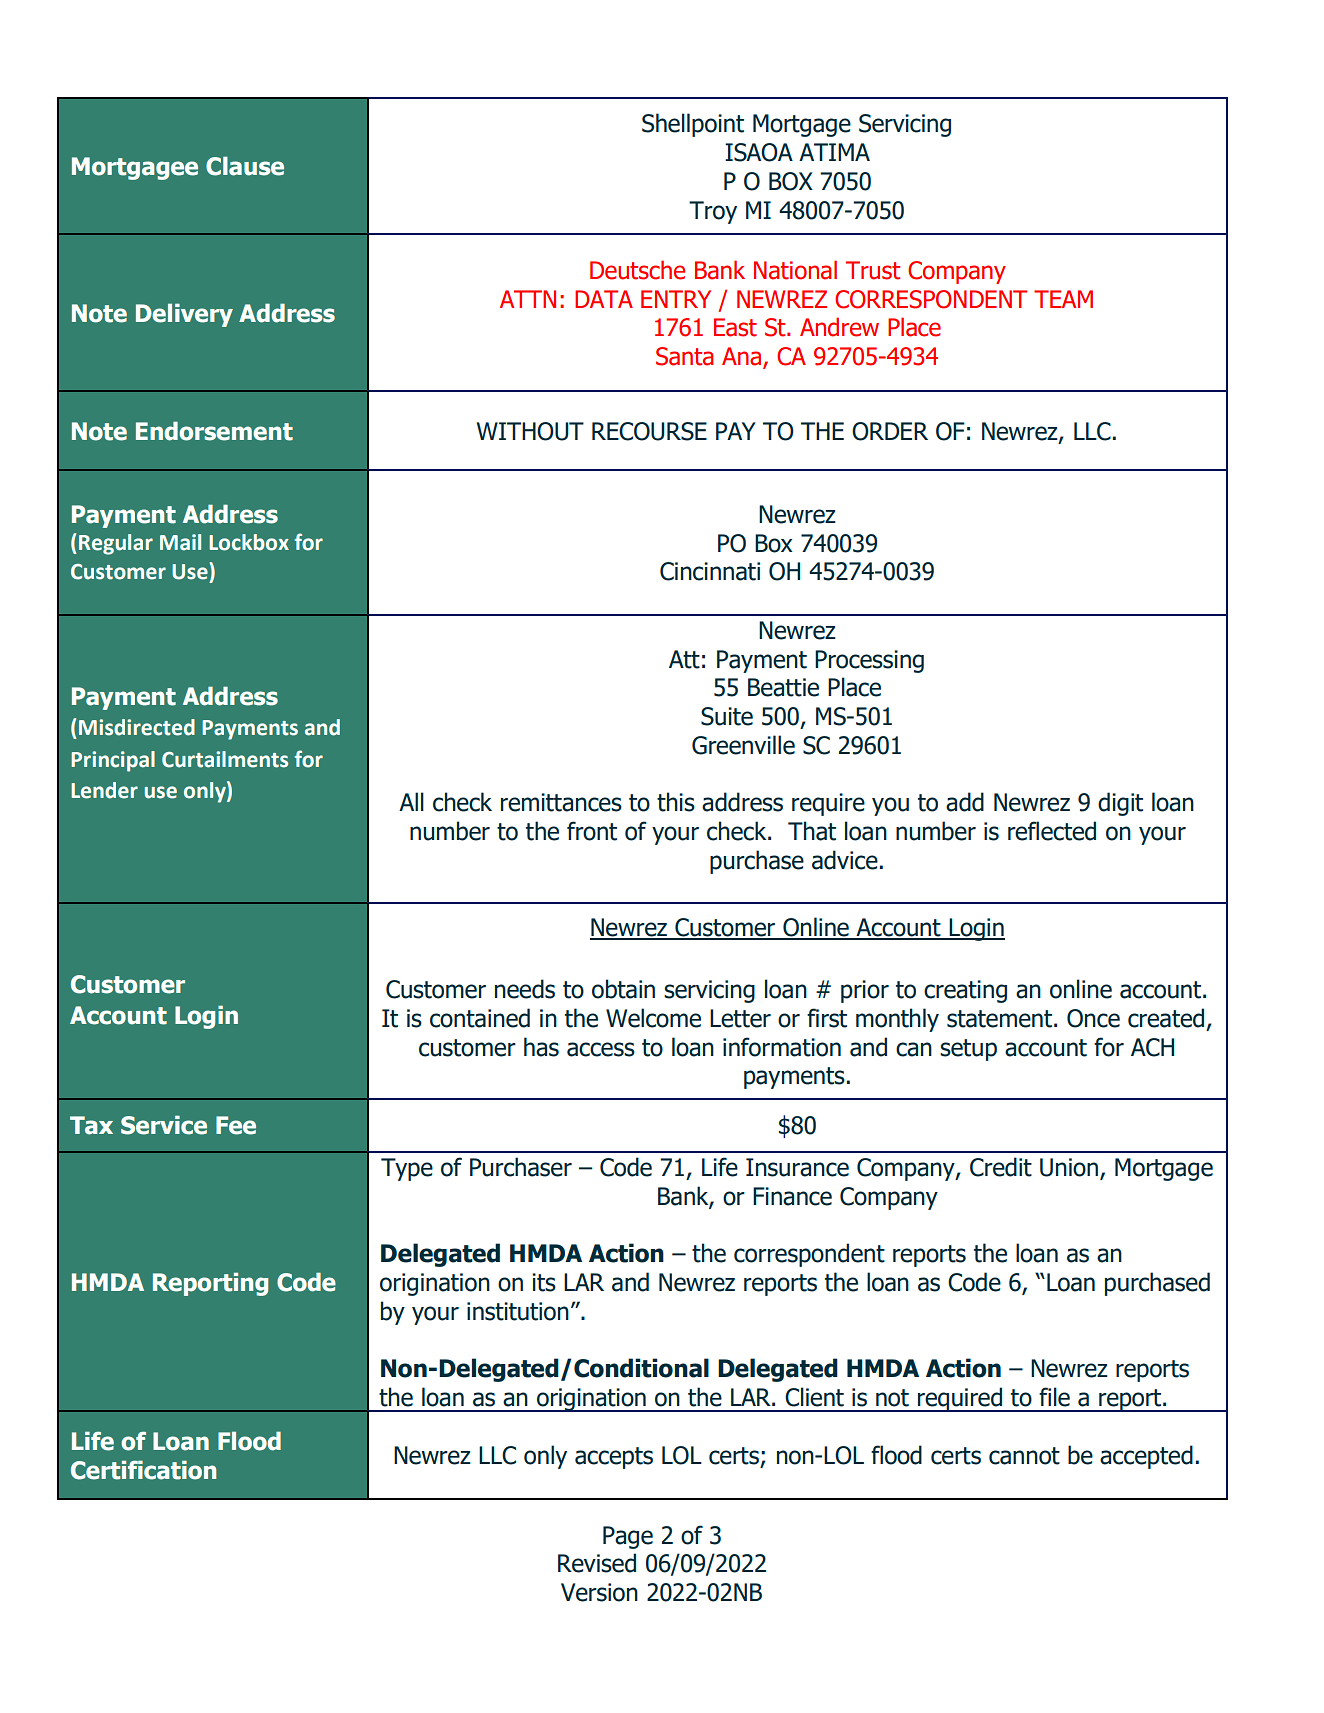 This image has height=1713, width=1324. Describe the element at coordinates (143, 1470) in the image. I see `Certification` at that location.
